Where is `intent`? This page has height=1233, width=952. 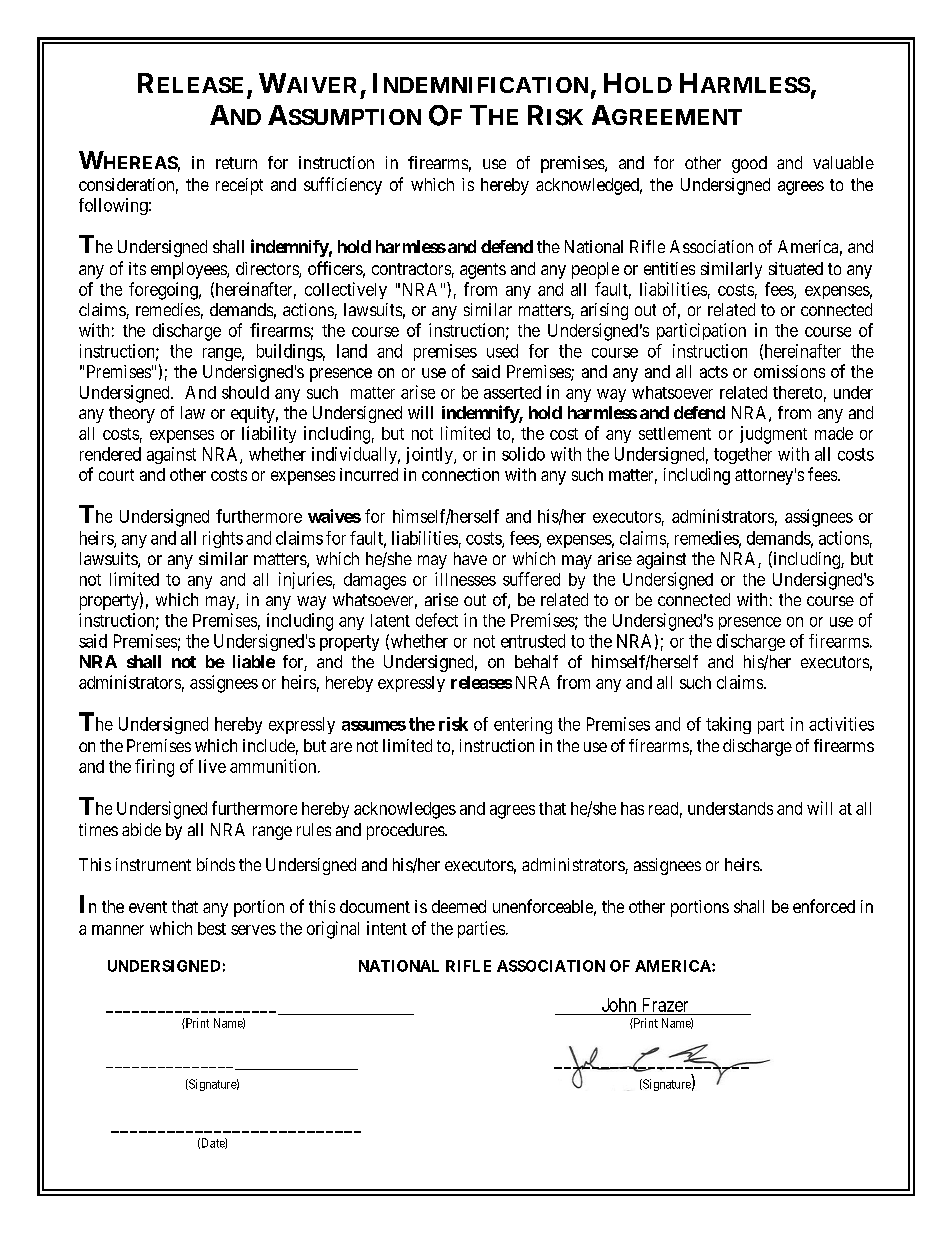 intent is located at coordinates (387, 928).
